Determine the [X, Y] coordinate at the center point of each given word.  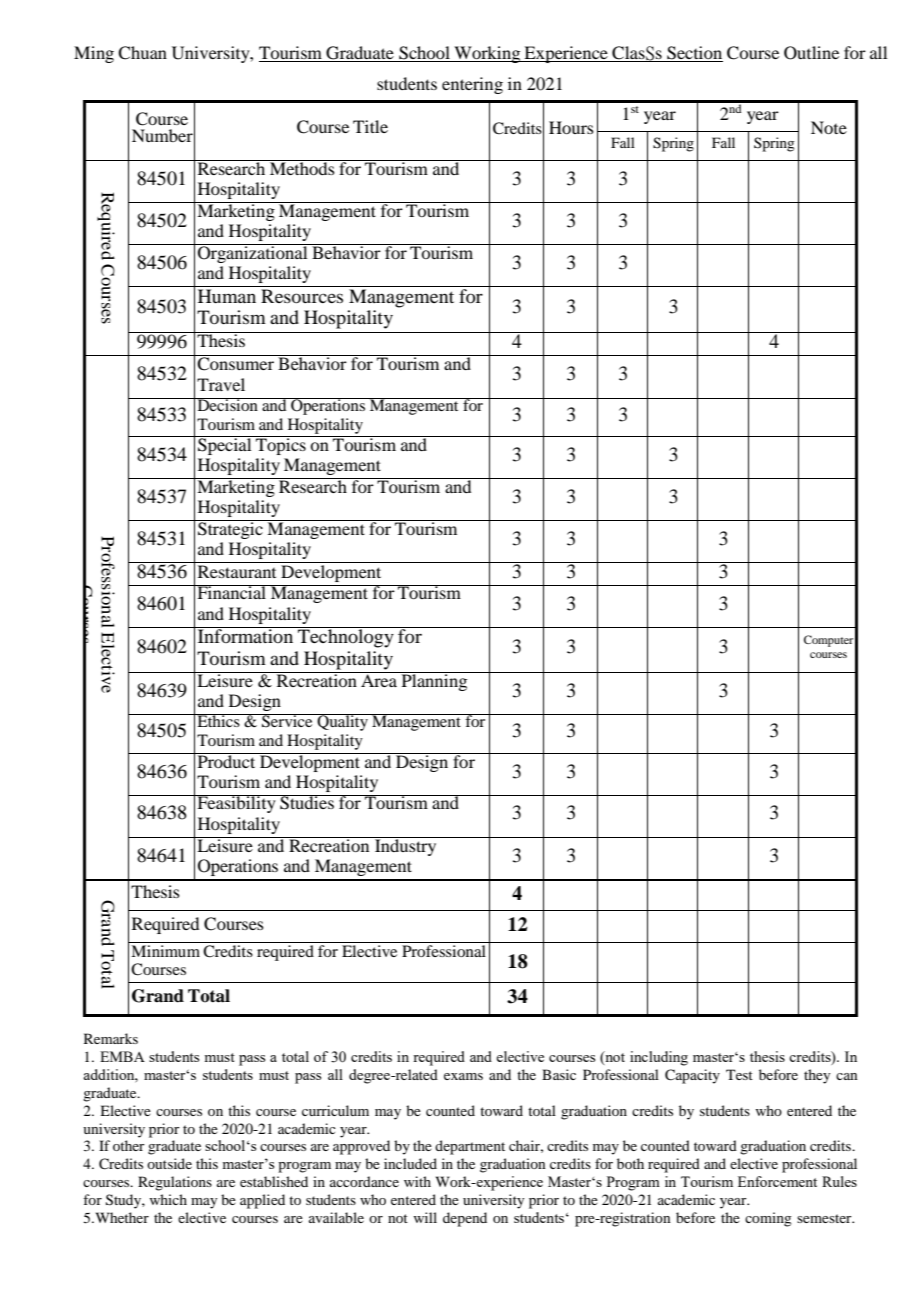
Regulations [175, 1183]
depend [465, 1219]
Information [245, 635]
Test [739, 1074]
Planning [434, 681]
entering [472, 85]
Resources [302, 296]
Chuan [142, 53]
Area [379, 679]
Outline [811, 53]
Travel [221, 384]
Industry [406, 846]
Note [829, 127]
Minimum [165, 949]
